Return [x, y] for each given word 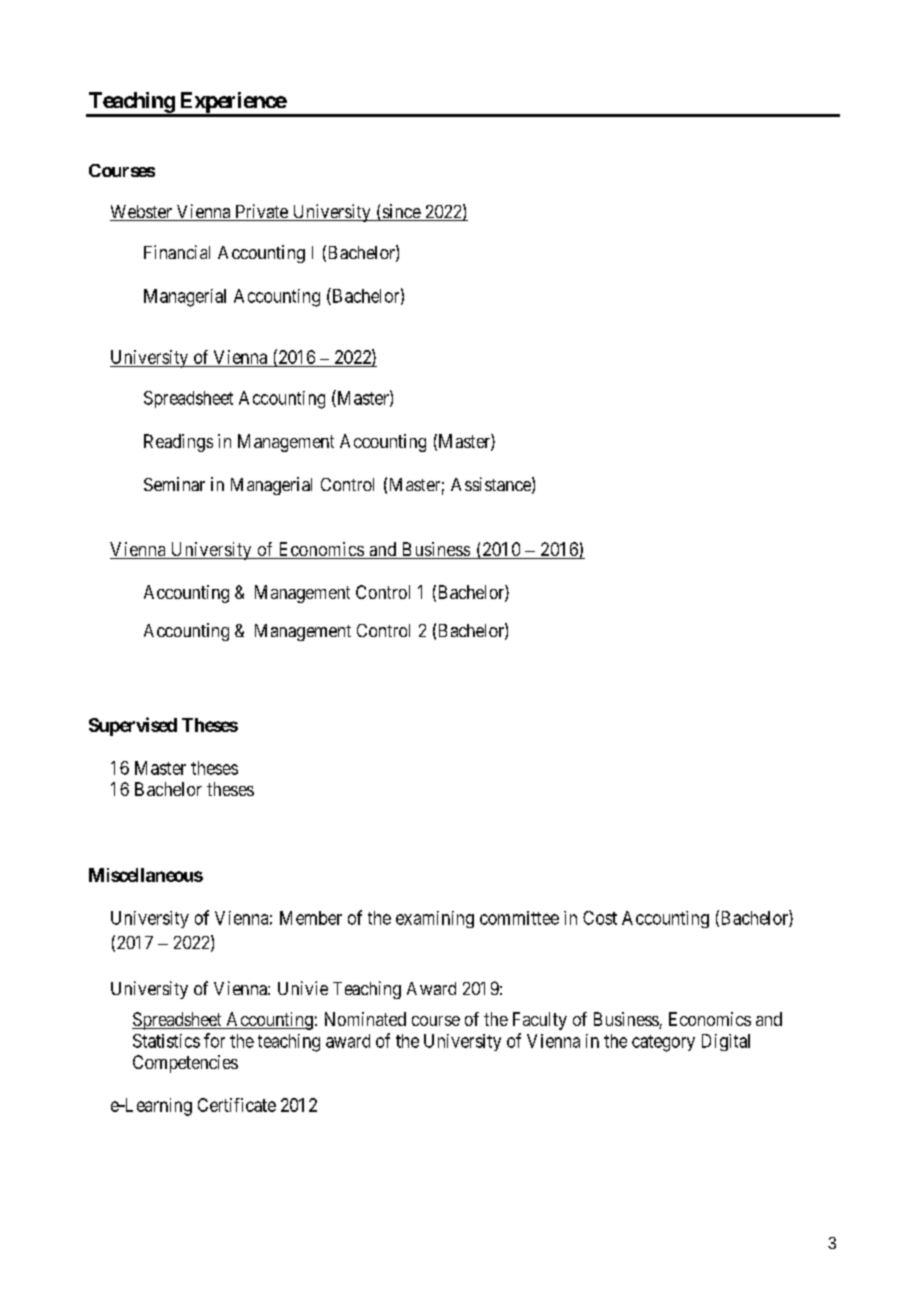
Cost [600, 918]
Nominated [365, 1019]
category [663, 1043]
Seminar [174, 484]
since [401, 212]
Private [261, 212]
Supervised [133, 726]
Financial [177, 252]
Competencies [185, 1064]
